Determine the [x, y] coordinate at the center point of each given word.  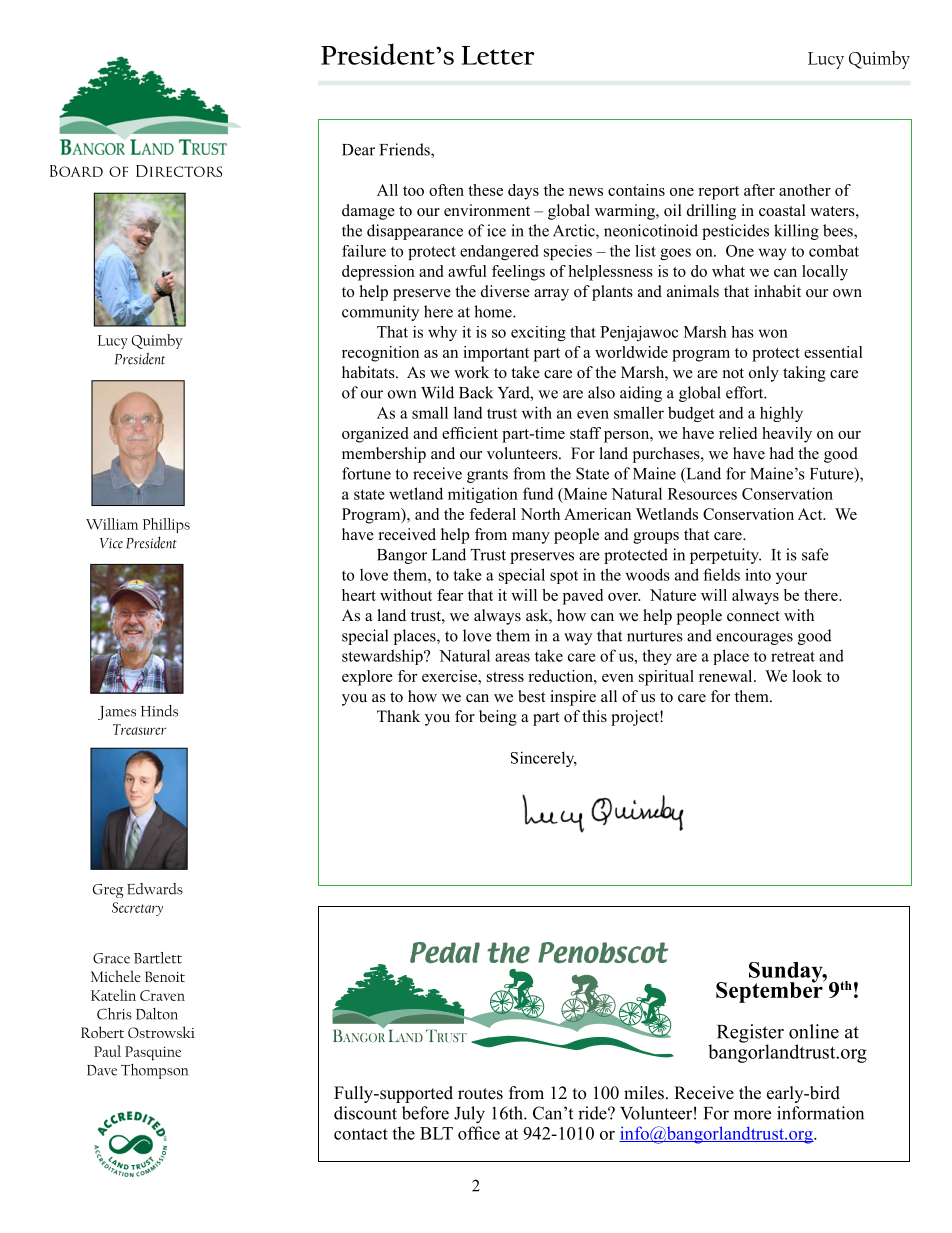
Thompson [154, 1071]
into [758, 574]
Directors [179, 171]
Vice [111, 543]
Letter [498, 55]
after [759, 190]
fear [450, 595]
